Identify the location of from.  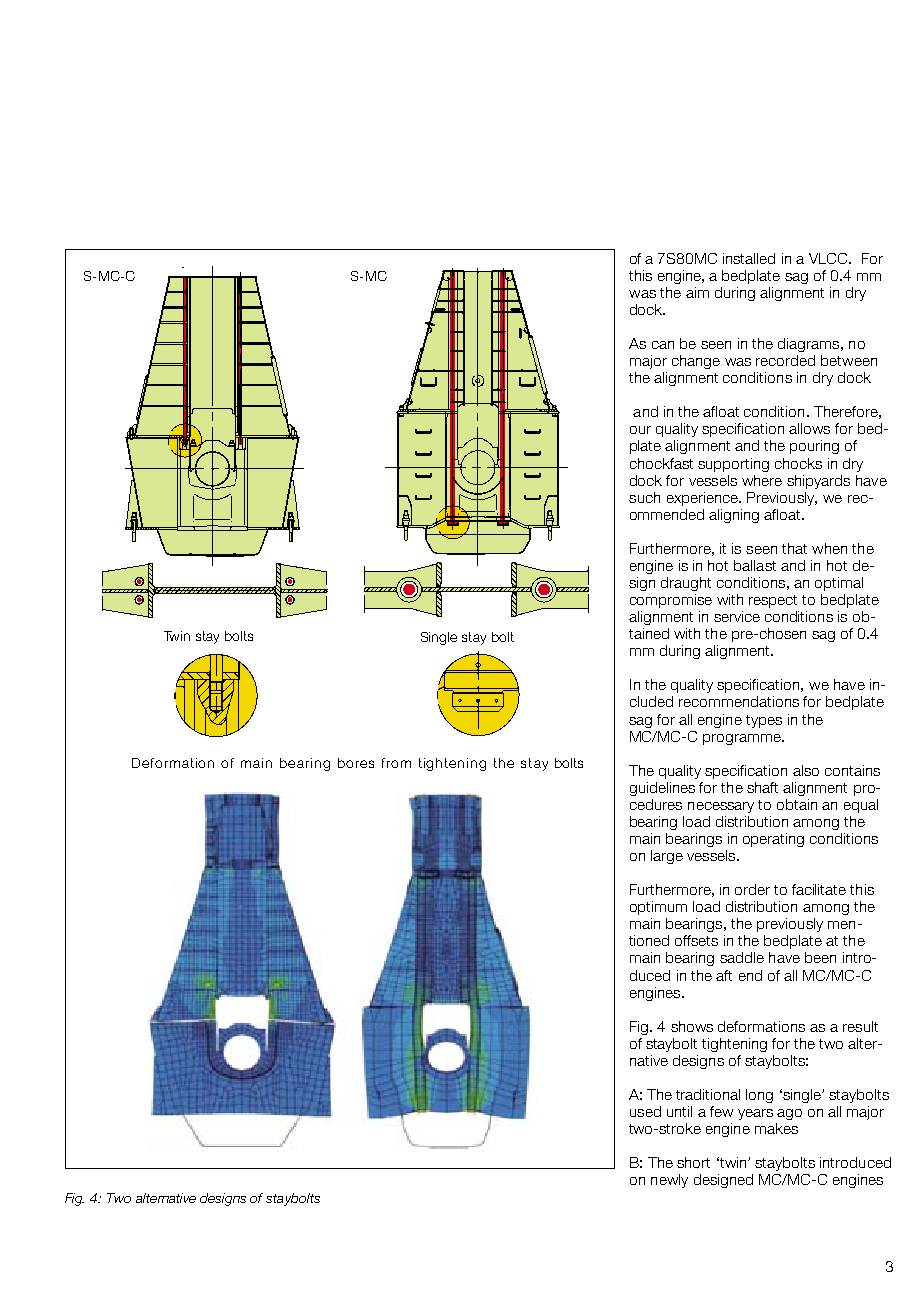
(396, 763).
